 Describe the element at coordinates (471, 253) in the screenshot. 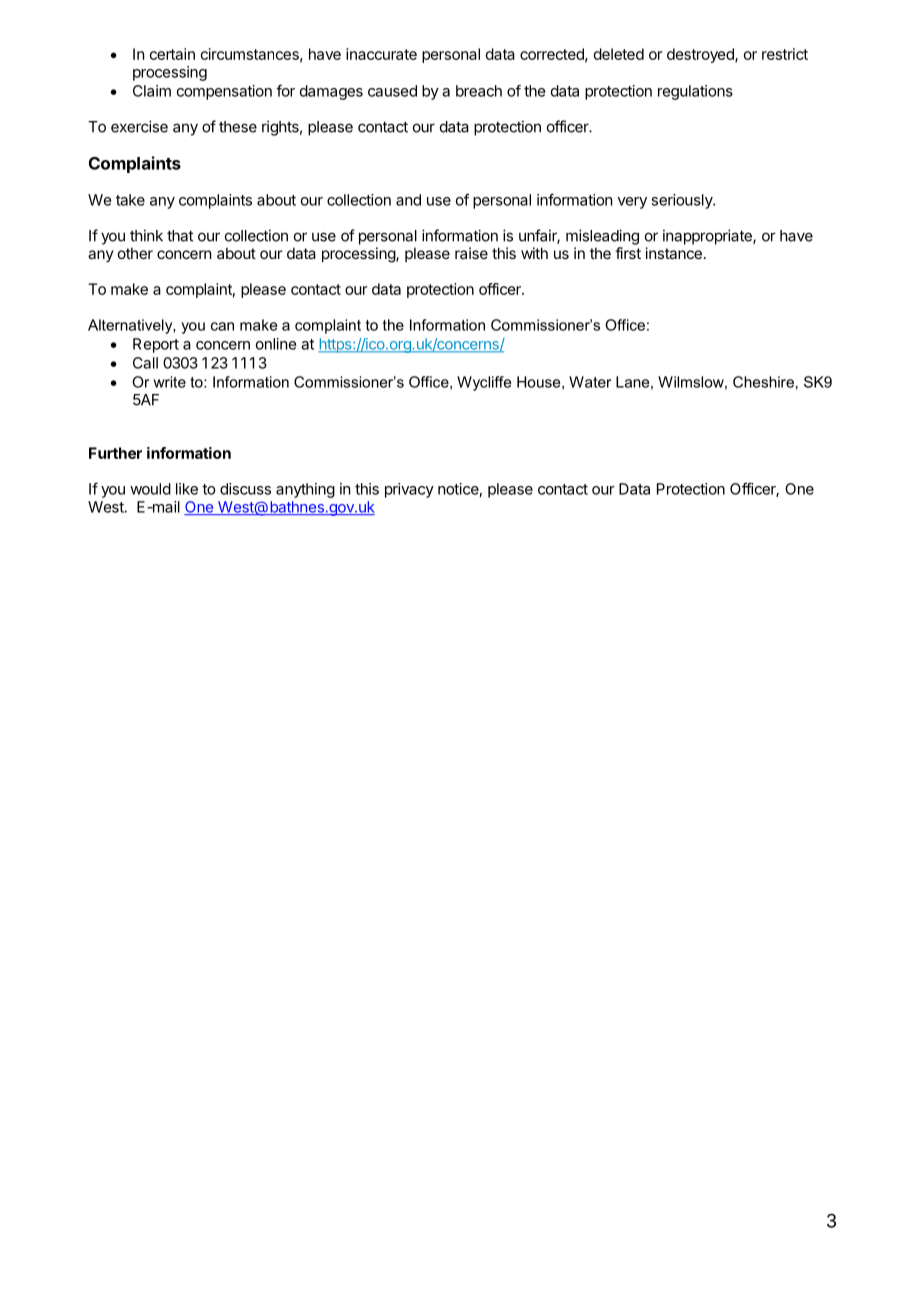

I see `raise` at that location.
